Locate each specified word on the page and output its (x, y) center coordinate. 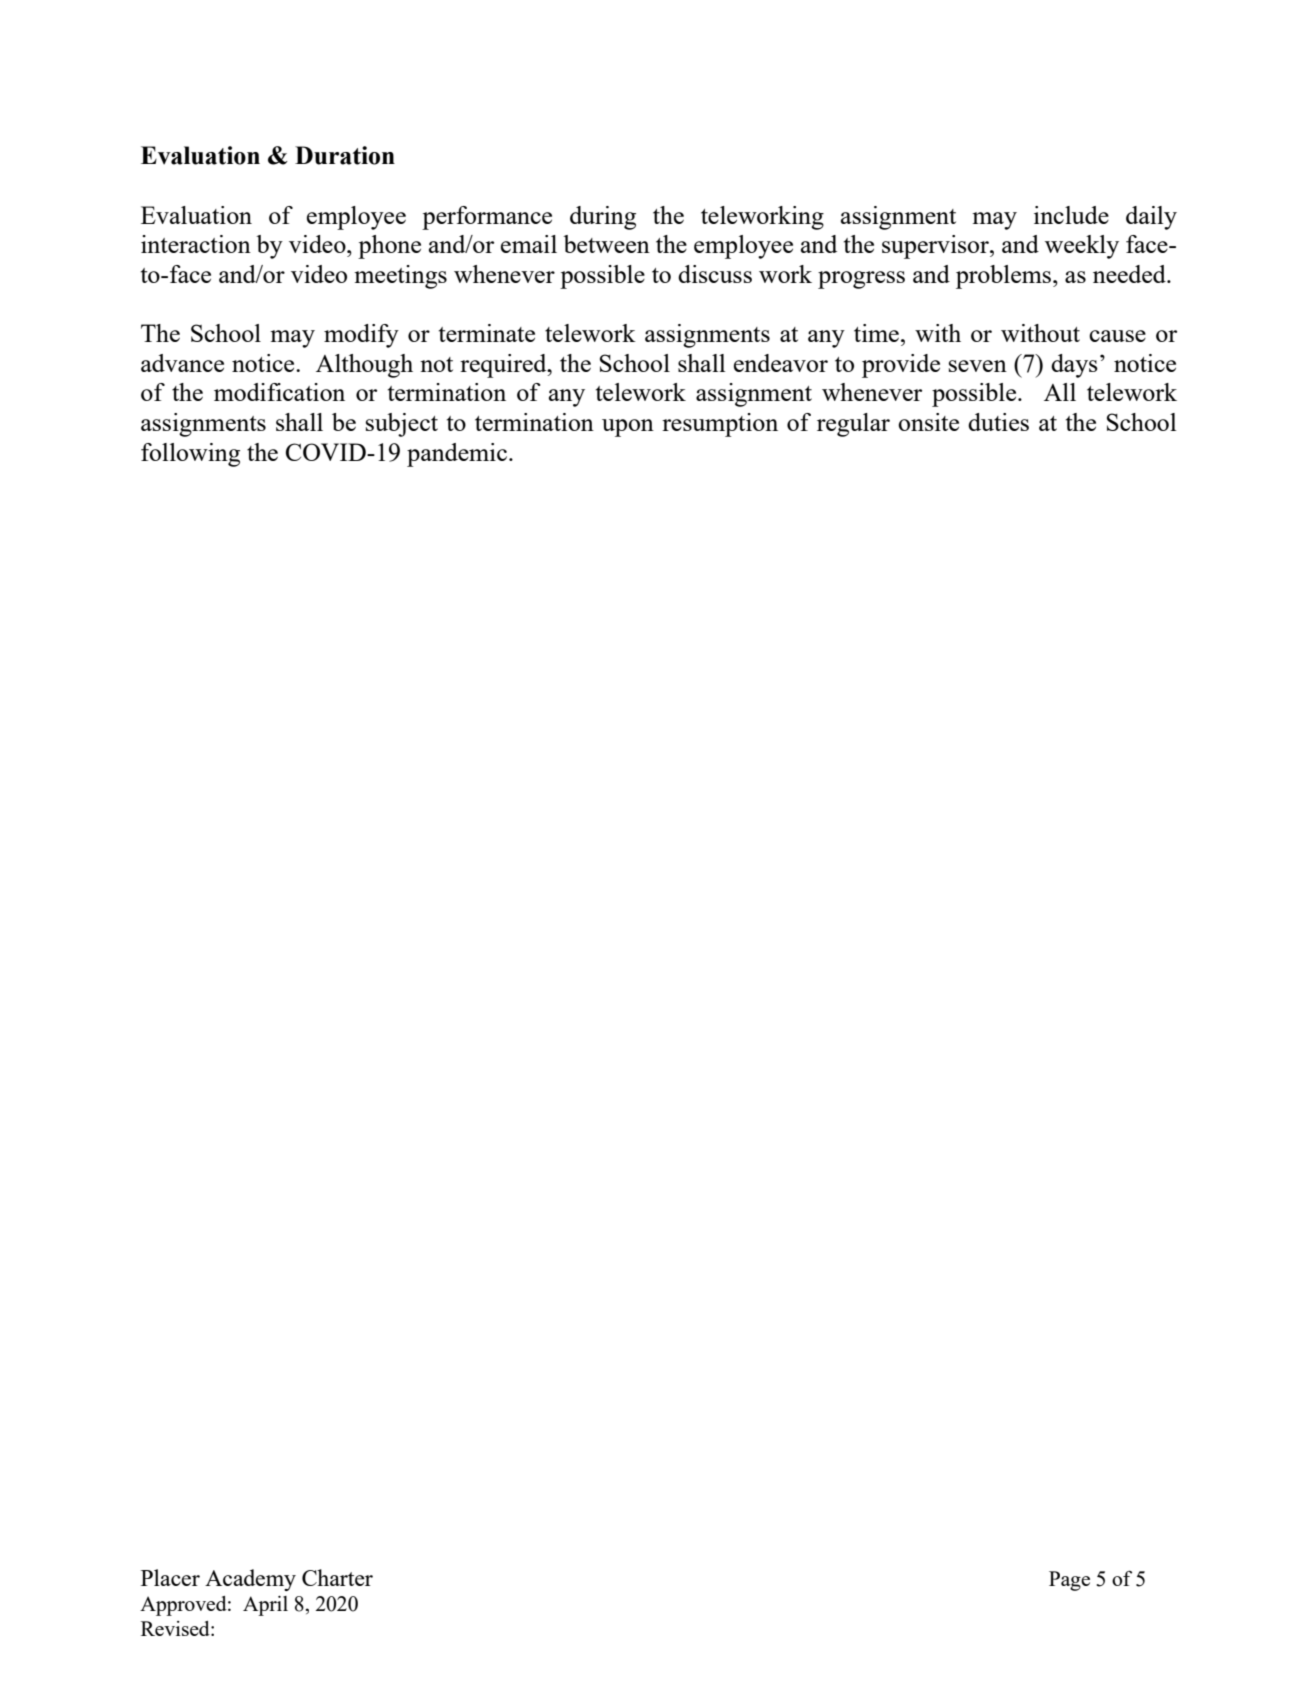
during (603, 218)
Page (1069, 1581)
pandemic (457, 455)
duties (998, 422)
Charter (337, 1577)
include (1071, 215)
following (190, 455)
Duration (345, 155)
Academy (250, 1580)
